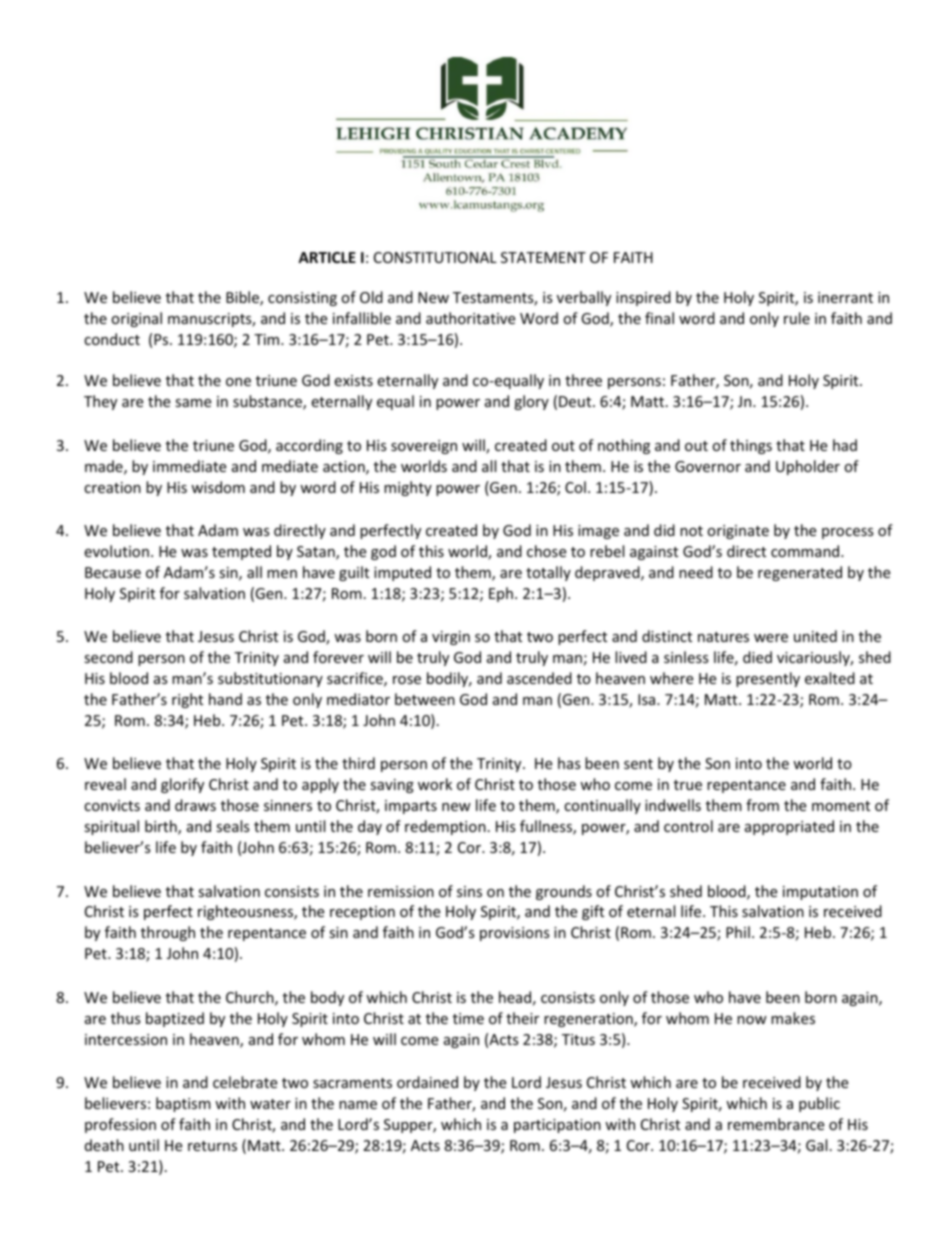  Describe the element at coordinates (136, 319) in the document. I see `original` at that location.
